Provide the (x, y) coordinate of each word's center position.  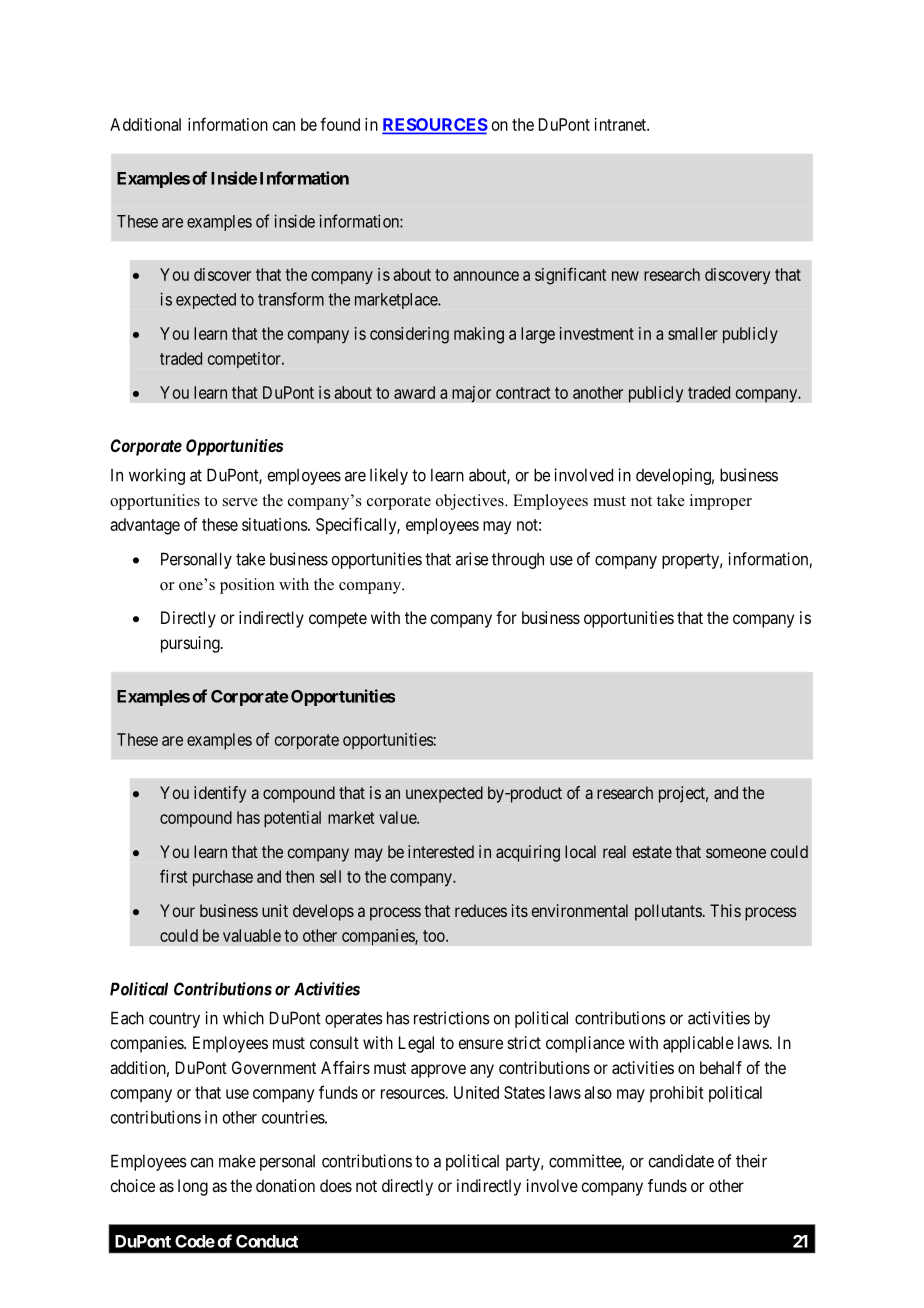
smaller (693, 333)
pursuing (191, 644)
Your (177, 910)
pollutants (668, 912)
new (625, 276)
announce (486, 276)
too (435, 936)
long (193, 1187)
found (340, 124)
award (414, 392)
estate (652, 852)
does (336, 1185)
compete (338, 620)
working (157, 476)
